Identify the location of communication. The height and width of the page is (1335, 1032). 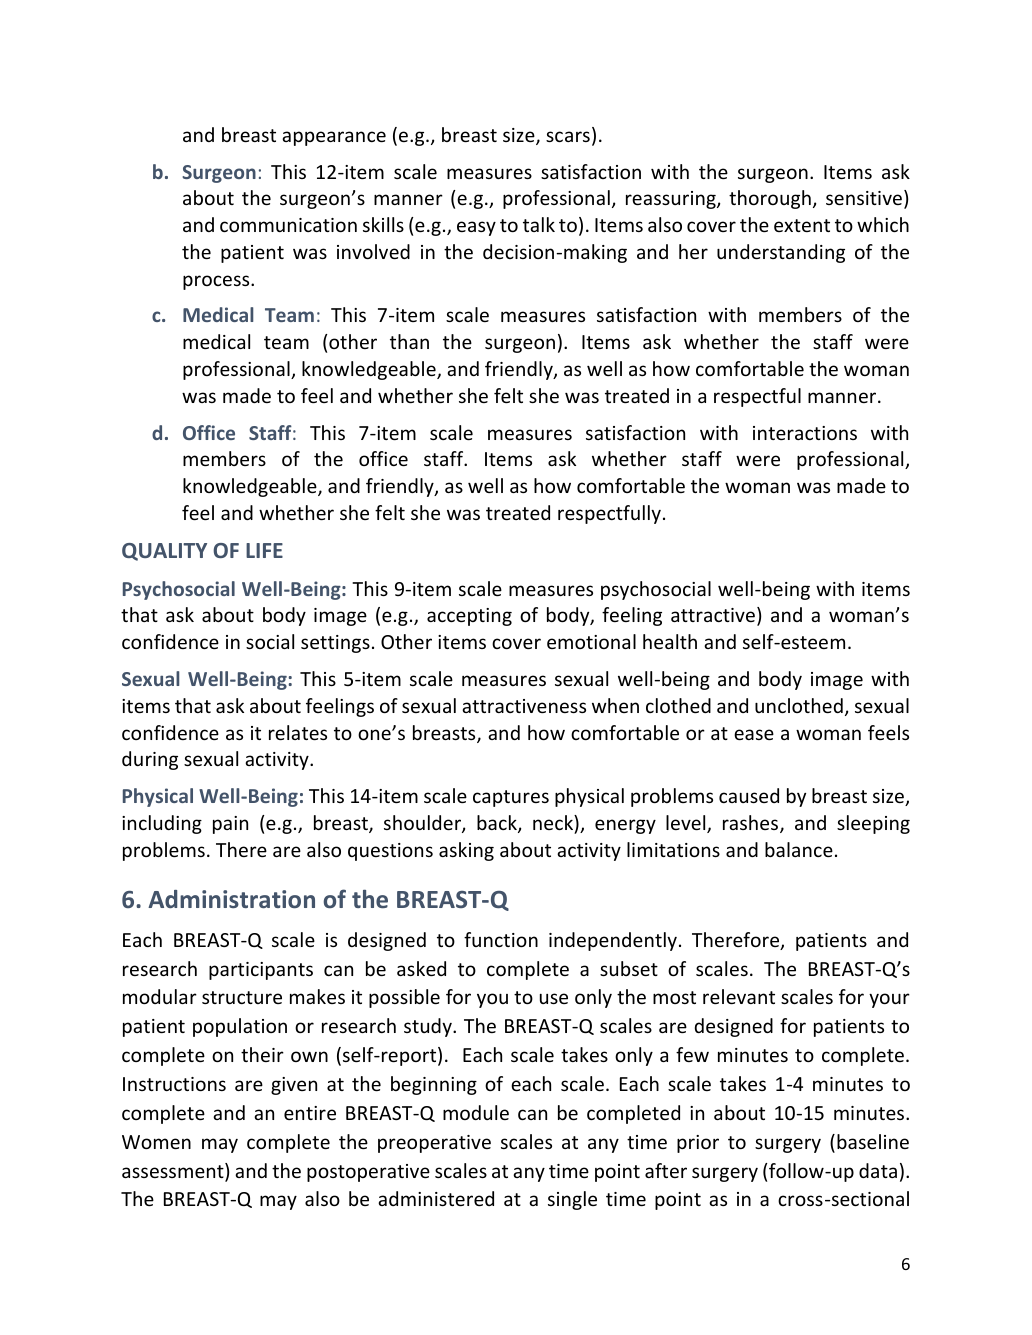
(288, 225).
